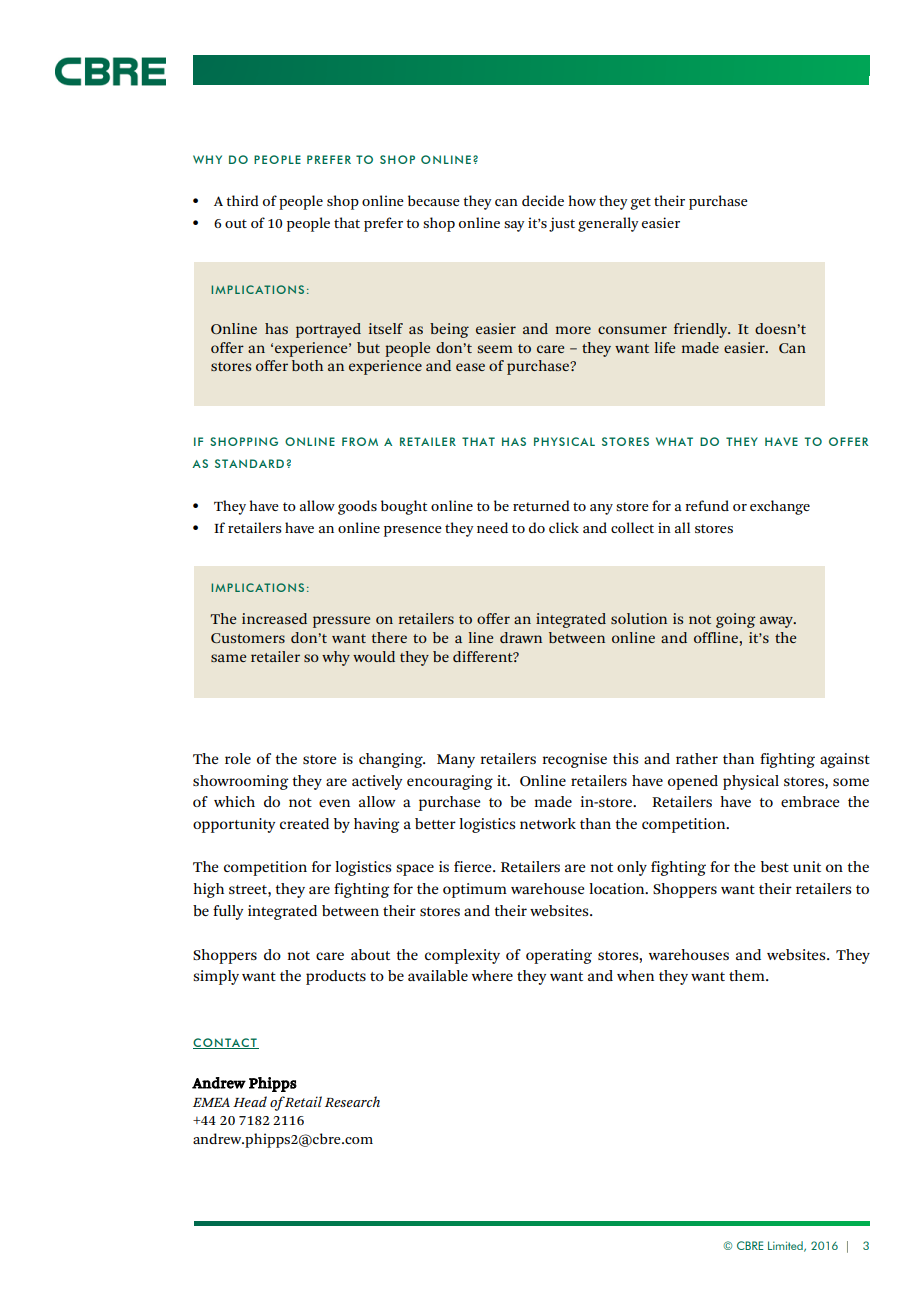 This screenshot has height=1308, width=924. What do you see at coordinates (641, 203) in the screenshot?
I see `get` at bounding box center [641, 203].
